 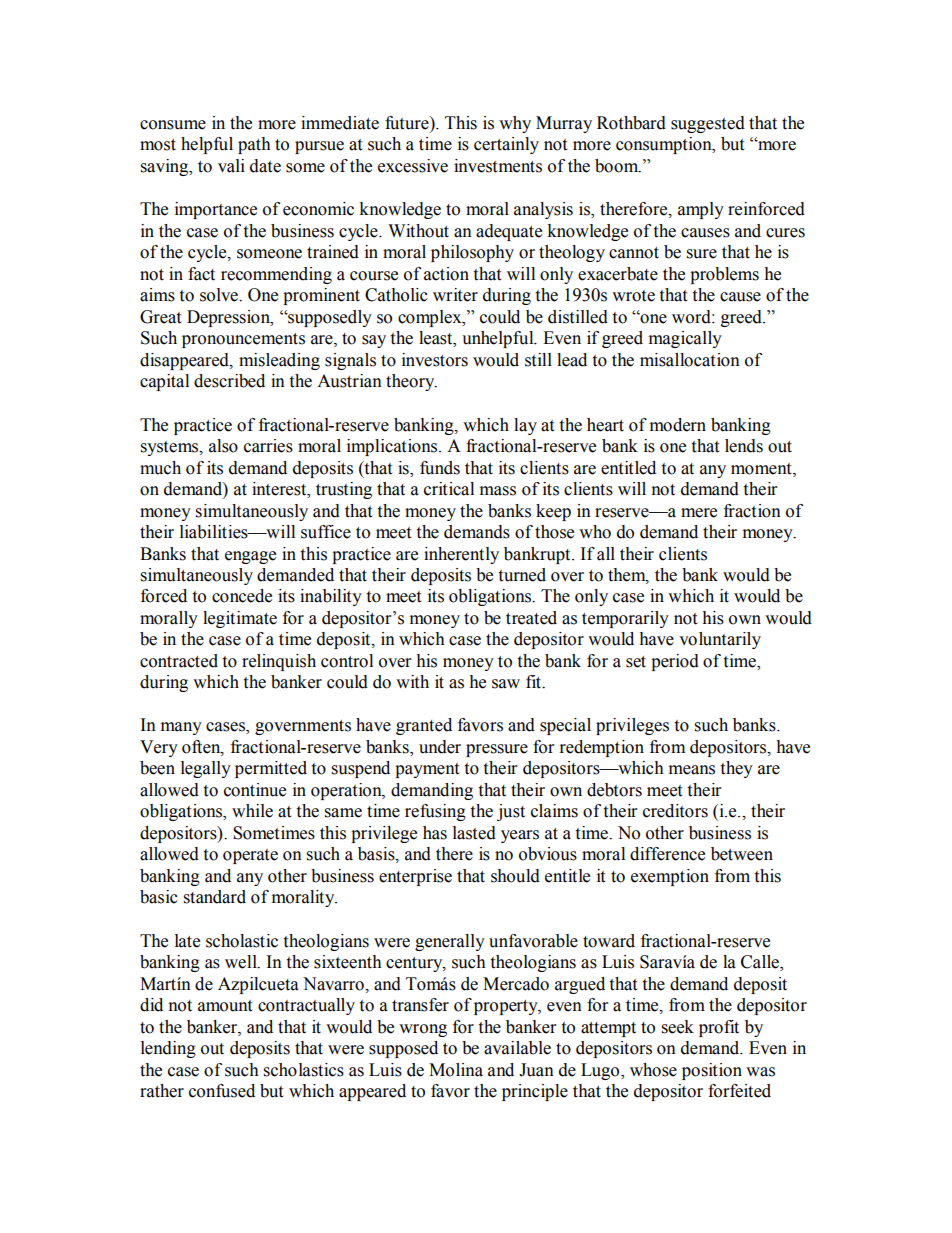 I want to click on legitimate, so click(x=240, y=619).
